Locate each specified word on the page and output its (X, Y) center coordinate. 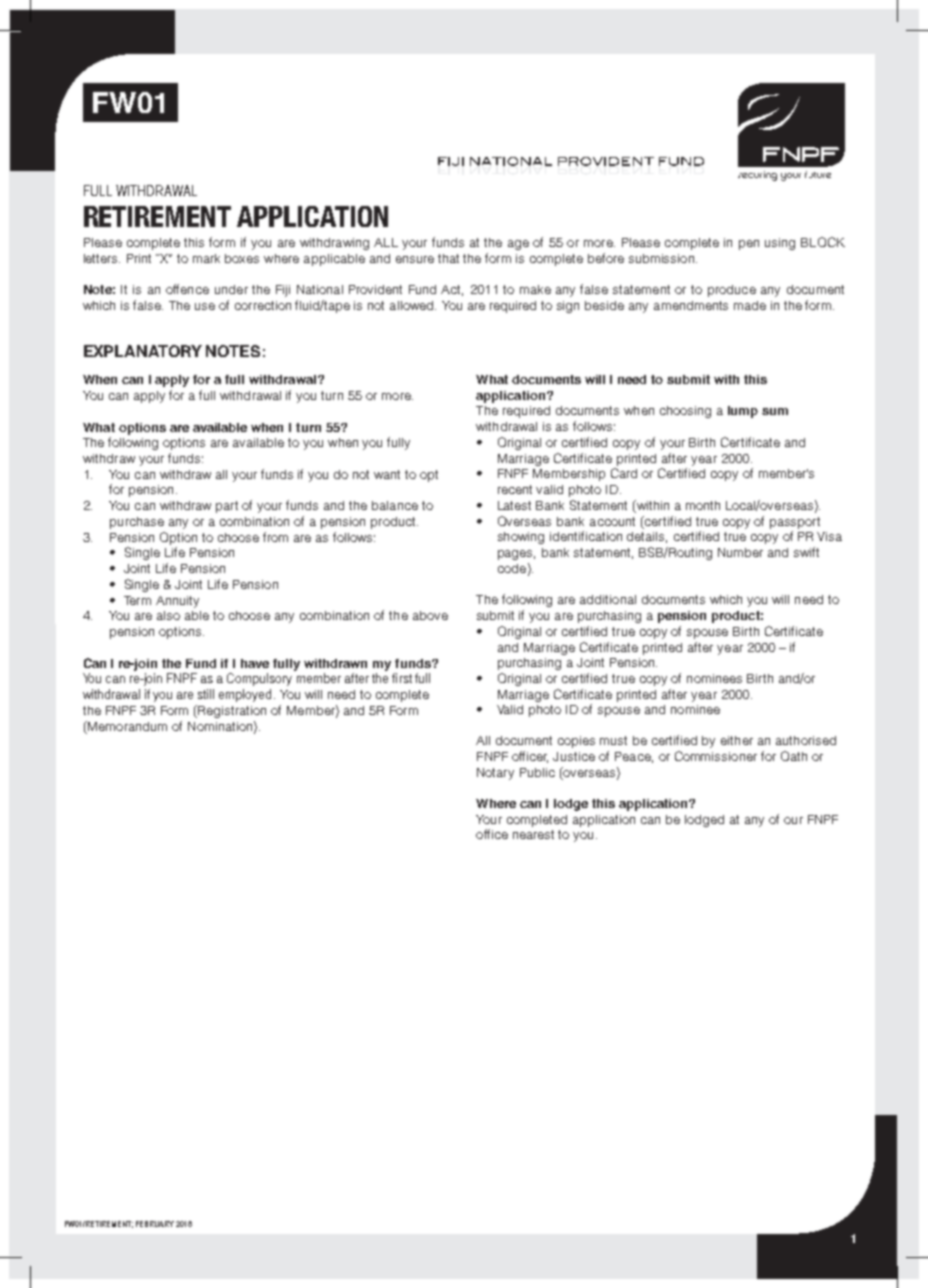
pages (516, 555)
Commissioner (716, 756)
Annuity (177, 602)
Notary (495, 774)
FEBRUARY (155, 1224)
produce (732, 291)
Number (740, 552)
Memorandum (126, 727)
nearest (533, 834)
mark (206, 258)
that (448, 258)
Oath (794, 756)
